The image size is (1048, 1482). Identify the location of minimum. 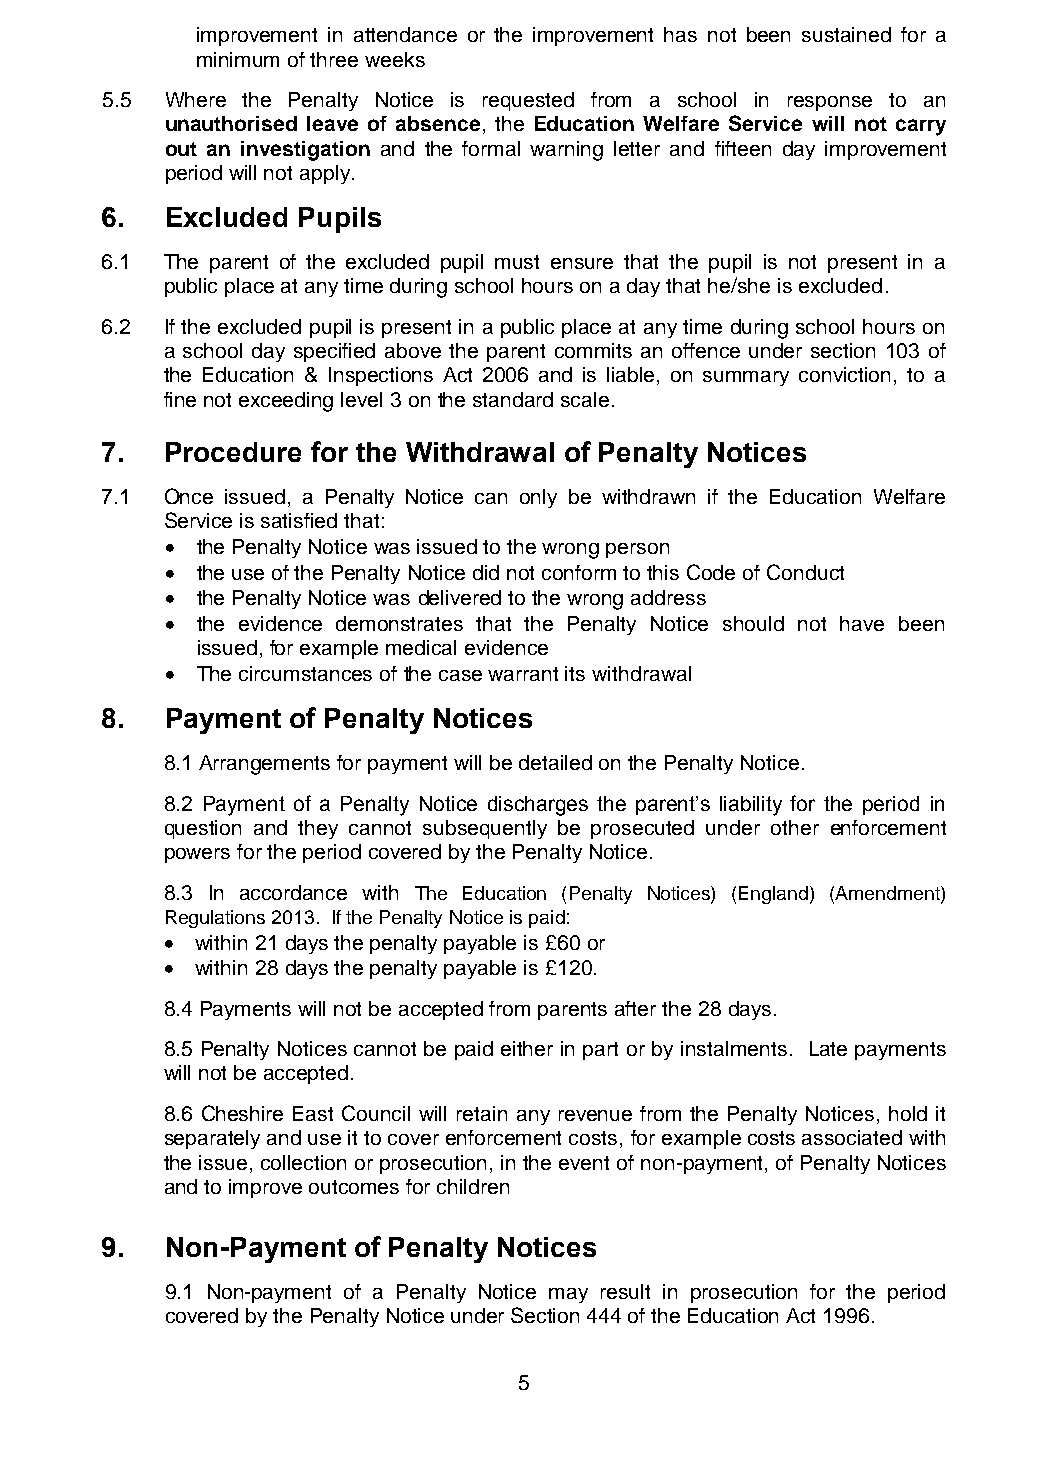
(238, 59).
